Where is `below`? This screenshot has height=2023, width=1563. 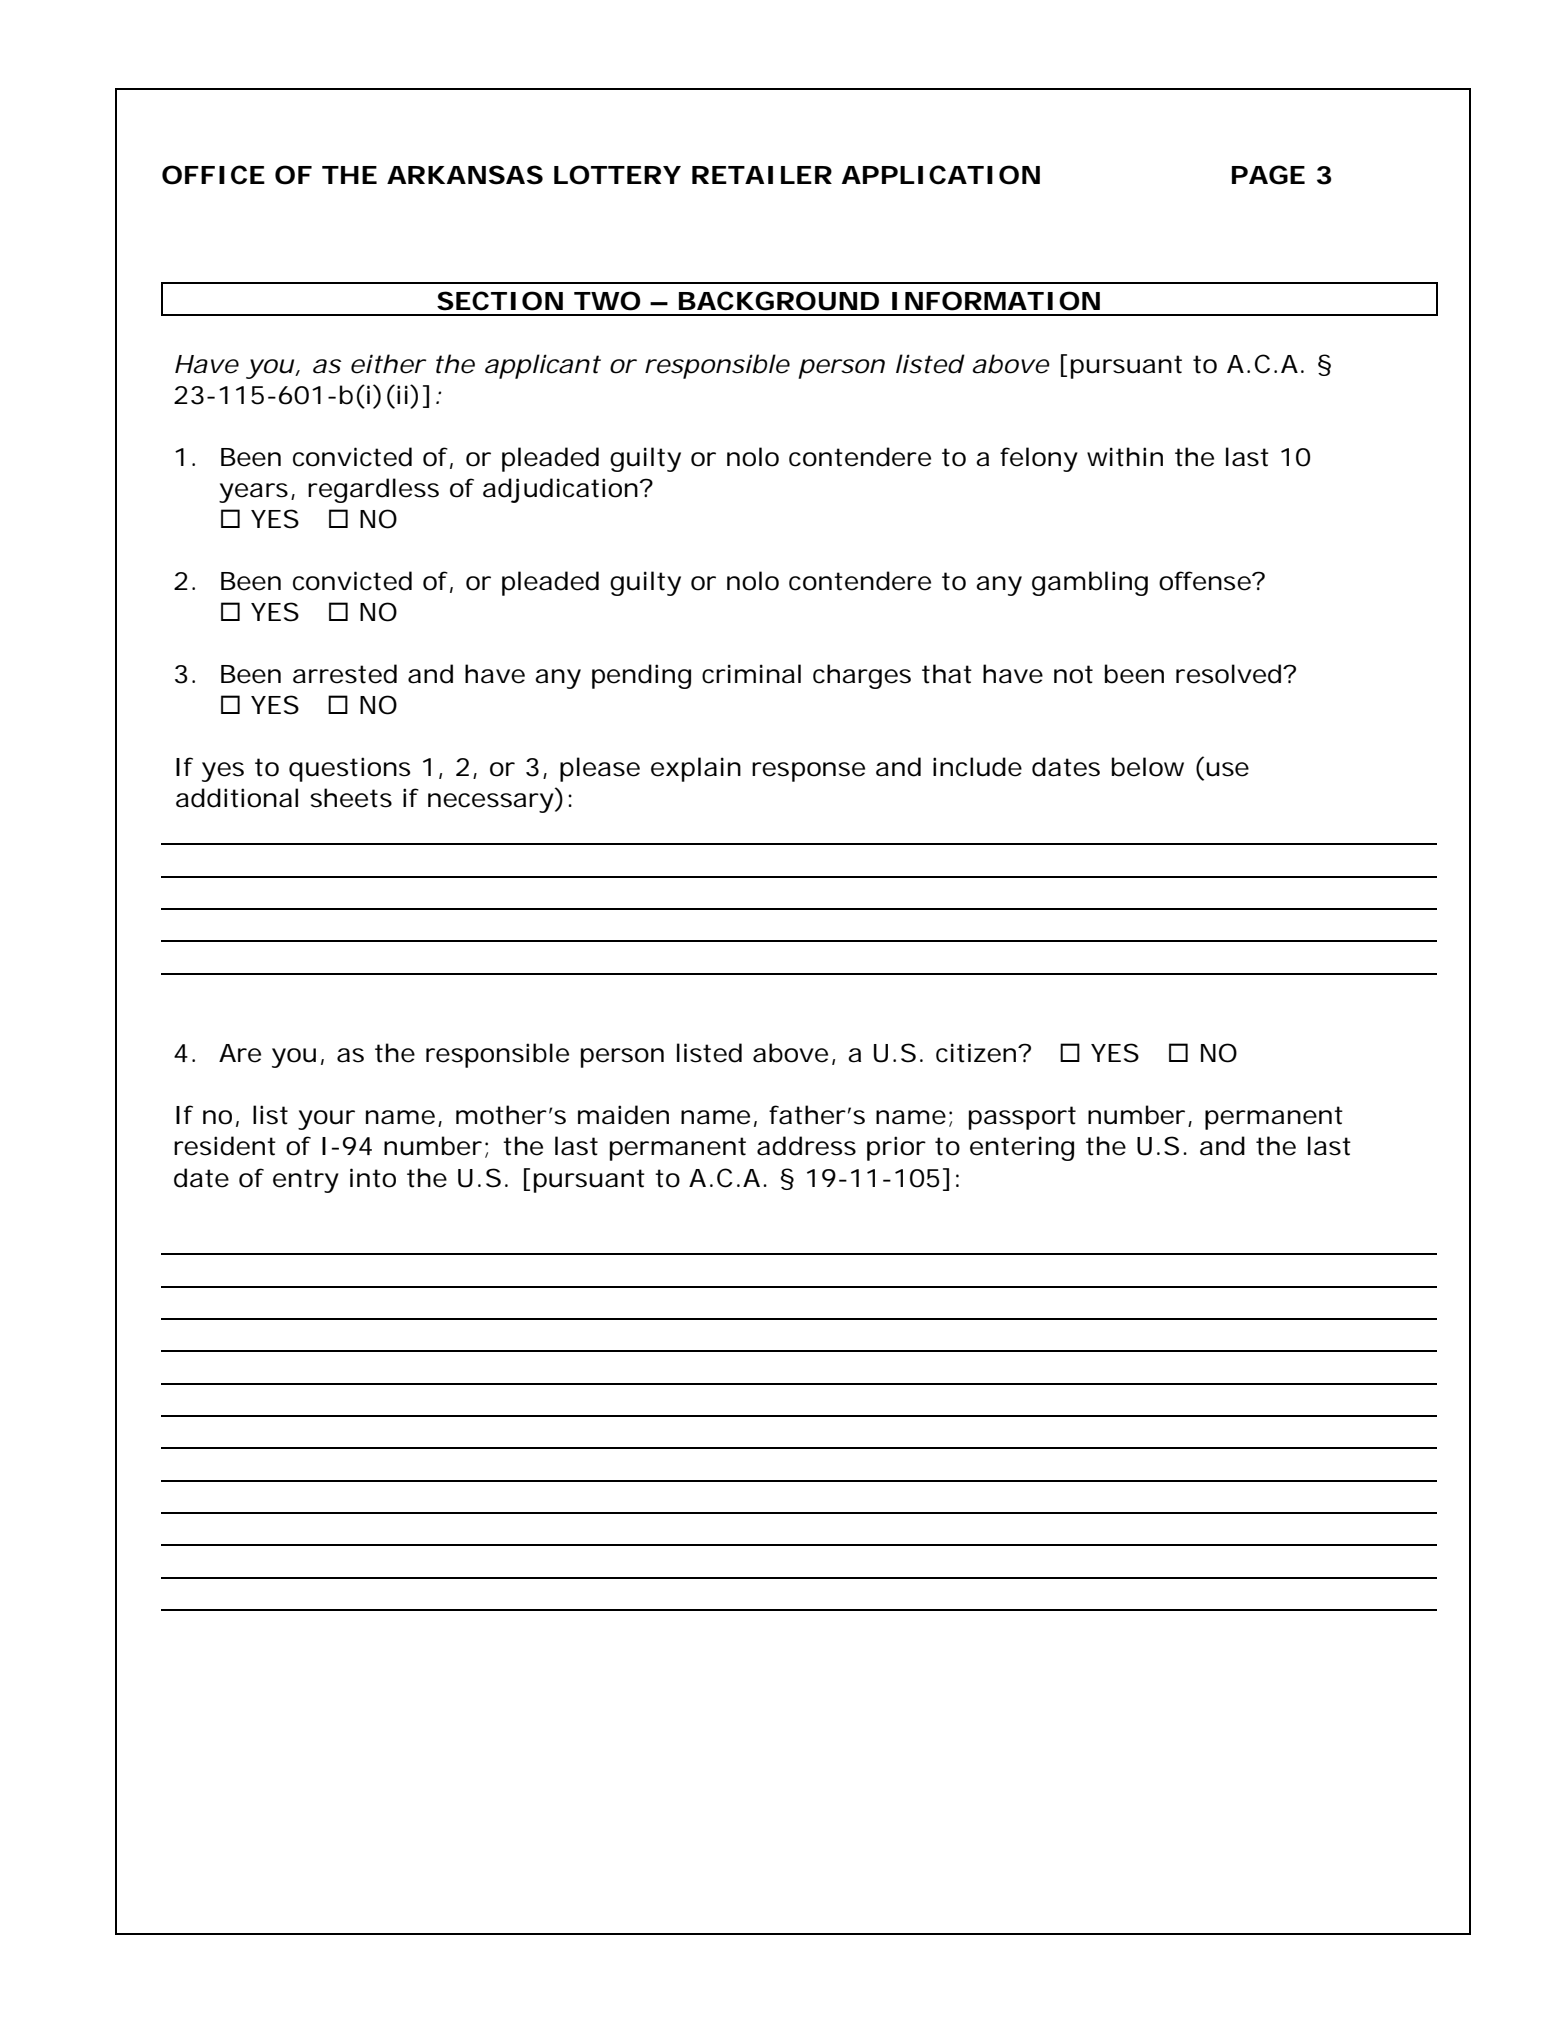
below is located at coordinates (1148, 767).
